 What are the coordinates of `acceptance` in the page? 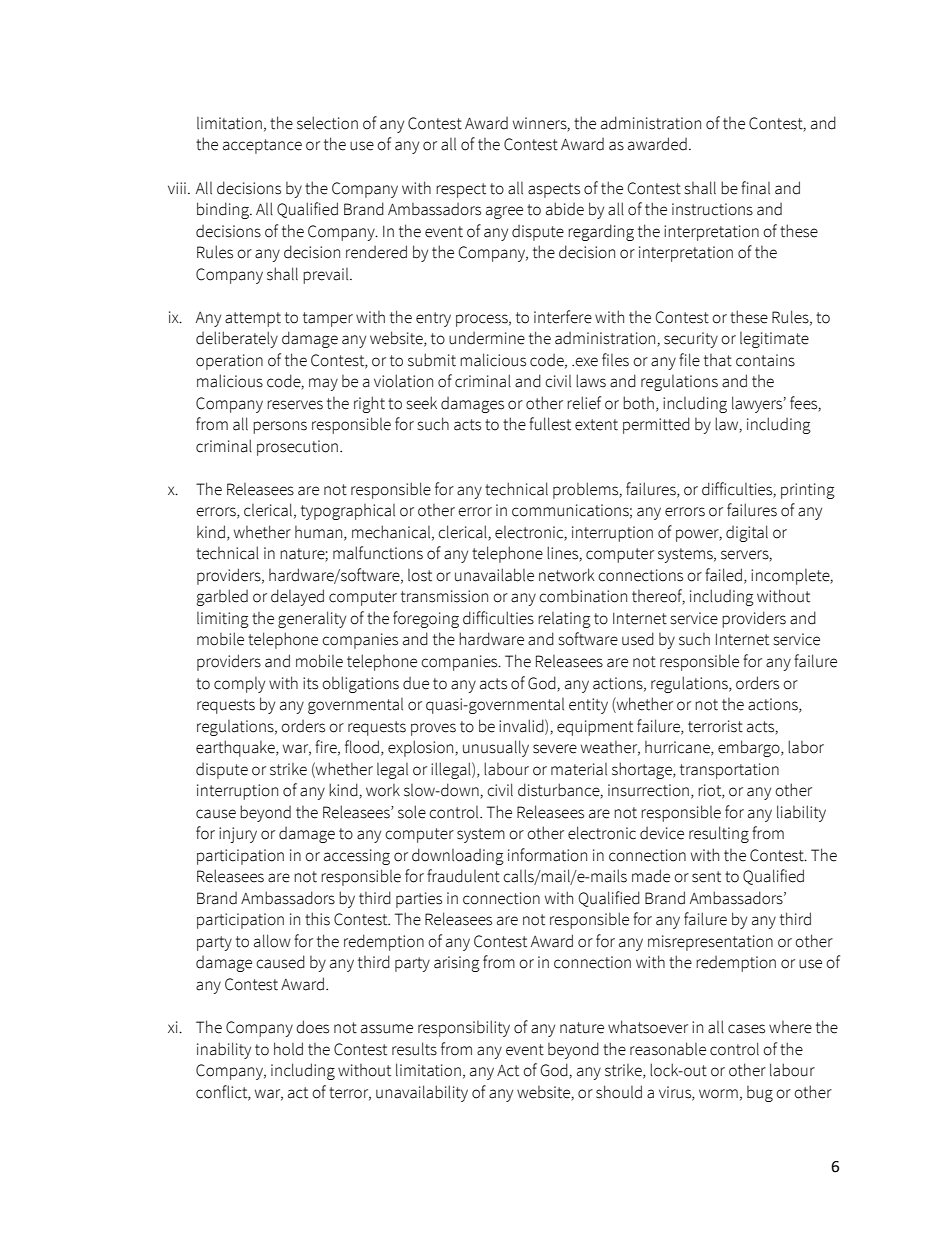 It's located at (262, 146).
